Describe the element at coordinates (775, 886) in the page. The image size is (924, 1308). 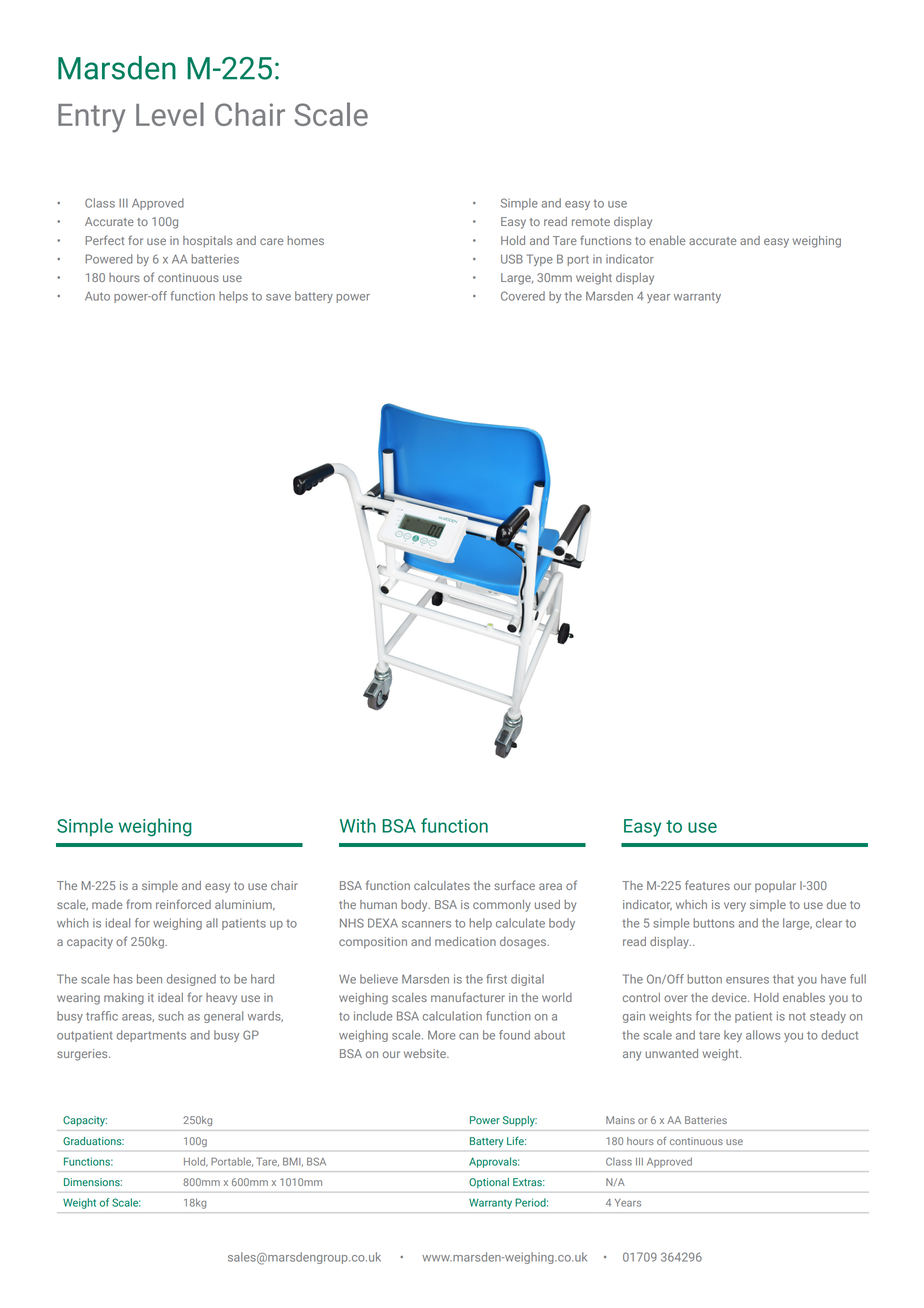
I see `popular` at that location.
